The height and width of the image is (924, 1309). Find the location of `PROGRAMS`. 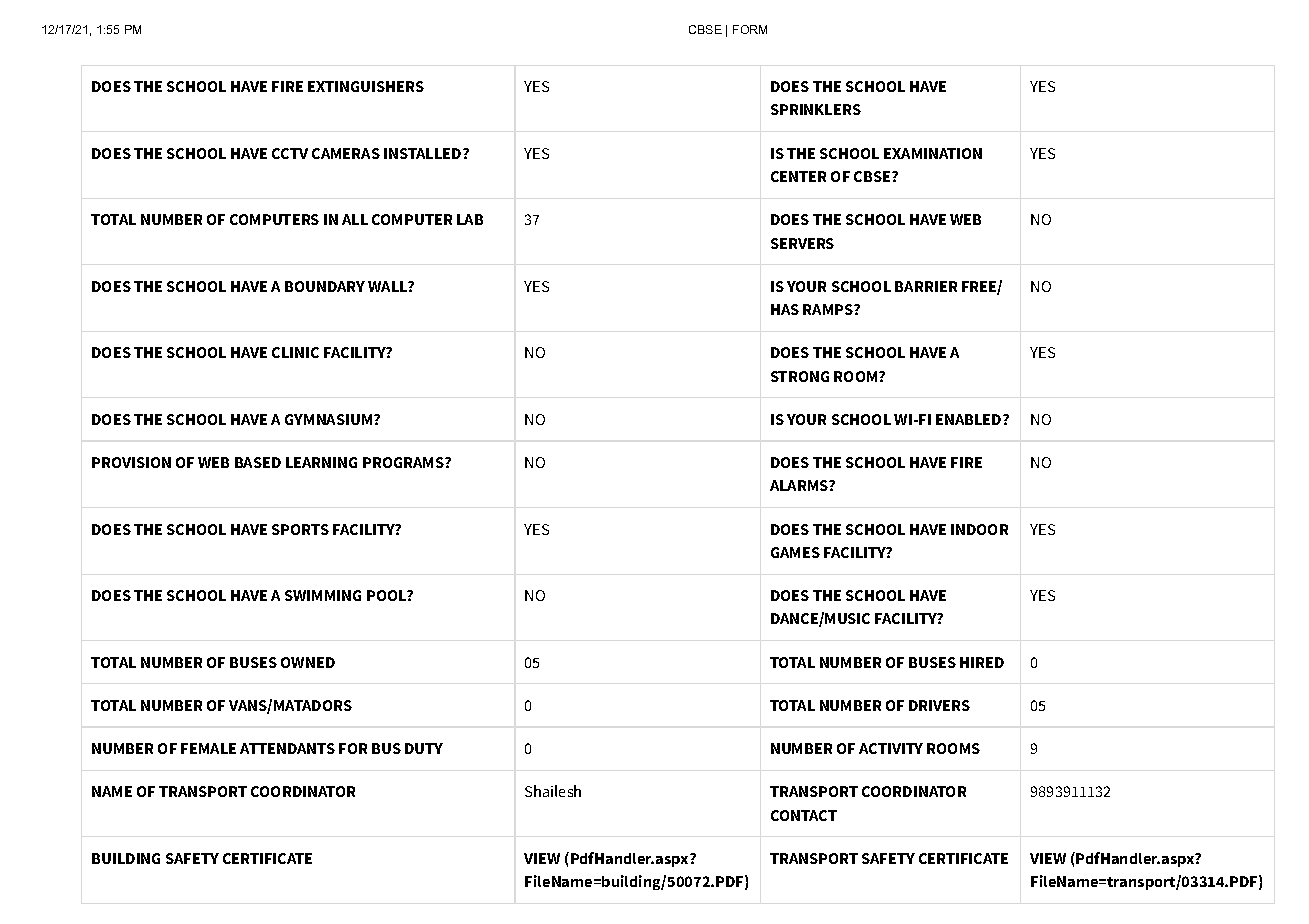

PROGRAMS is located at coordinates (404, 462).
